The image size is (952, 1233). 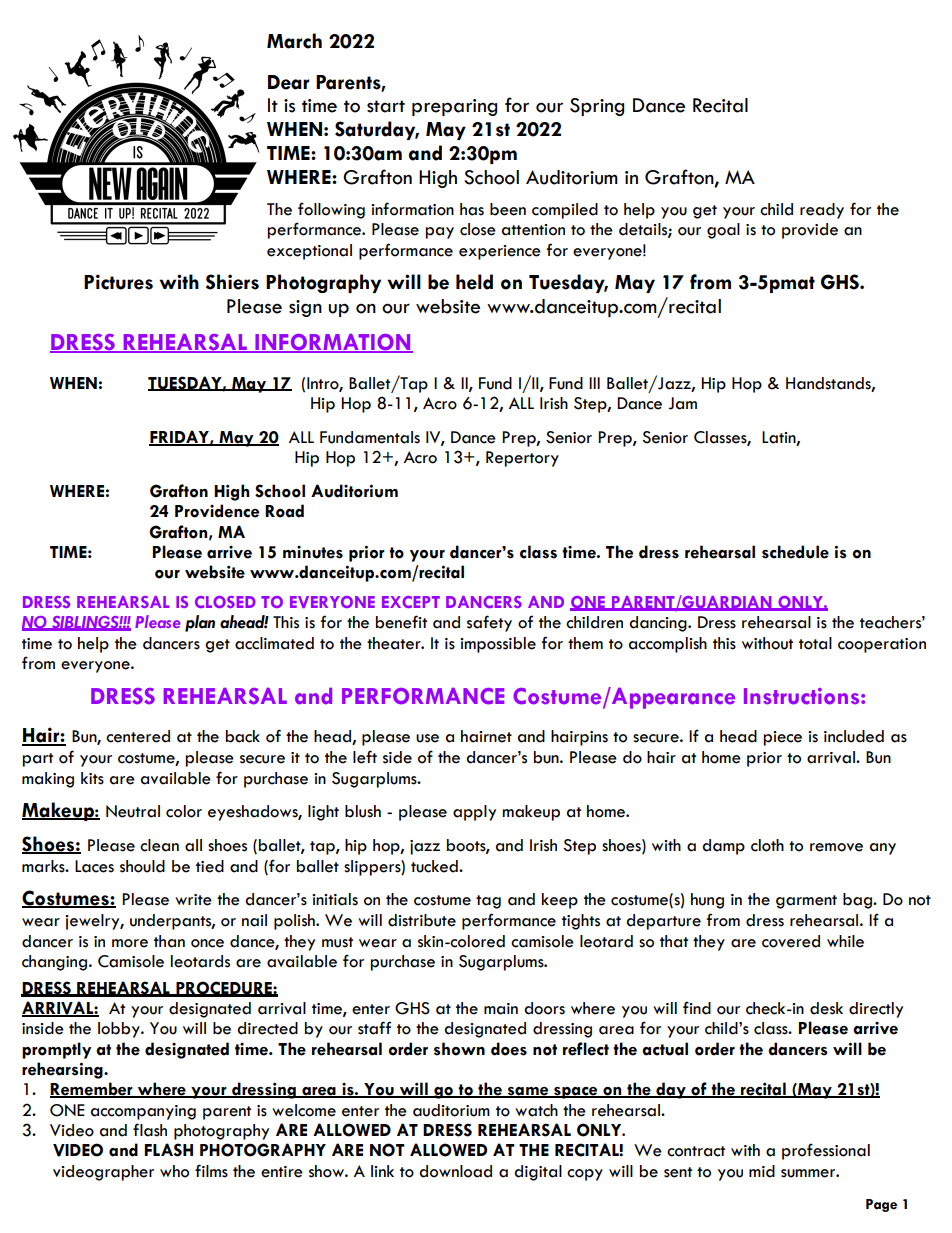 I want to click on start, so click(x=386, y=106).
